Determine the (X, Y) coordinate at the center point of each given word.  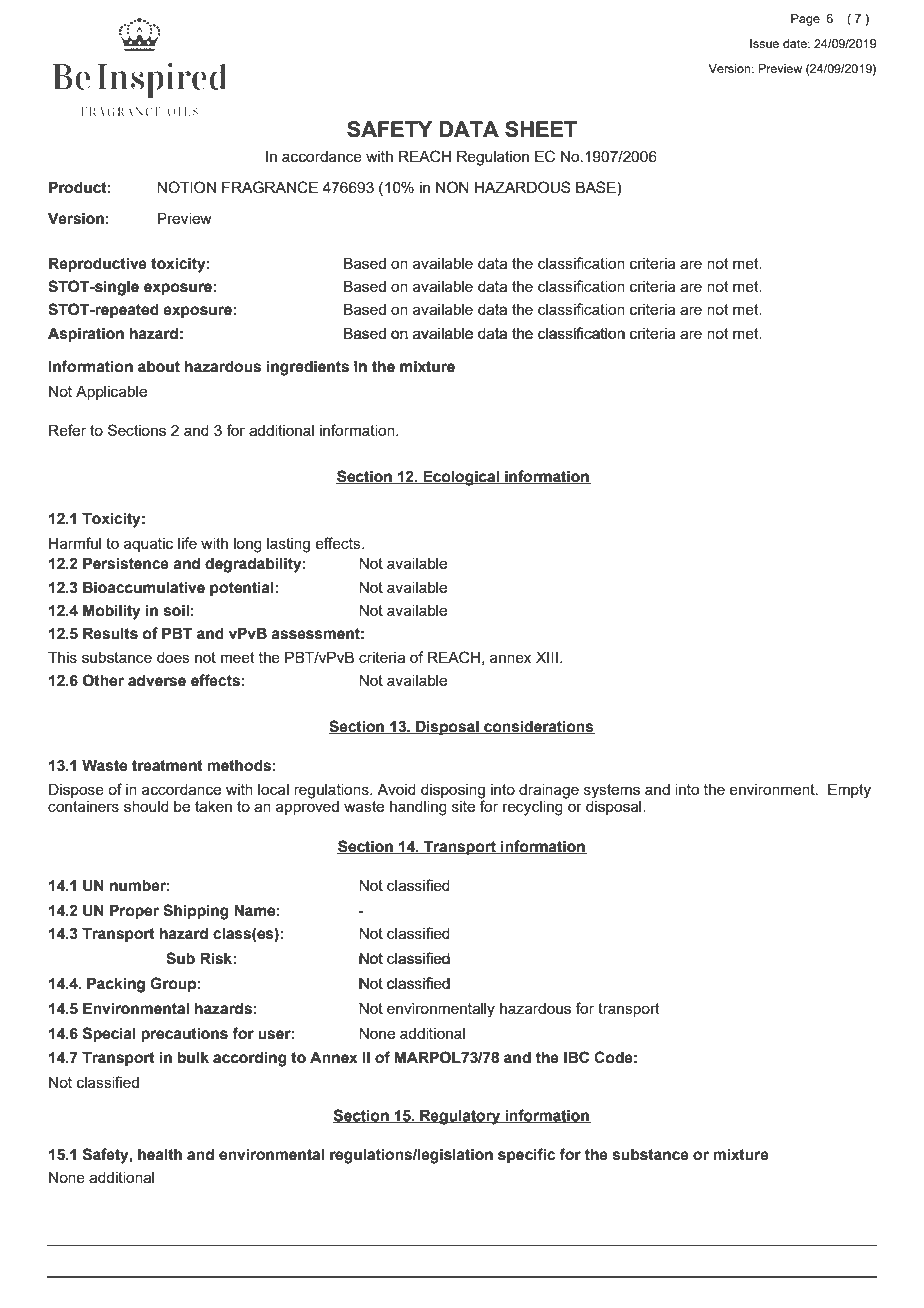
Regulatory (460, 1117)
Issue (764, 43)
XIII (547, 657)
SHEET (541, 129)
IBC (576, 1057)
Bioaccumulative (144, 587)
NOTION (186, 187)
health (160, 1154)
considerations (538, 727)
